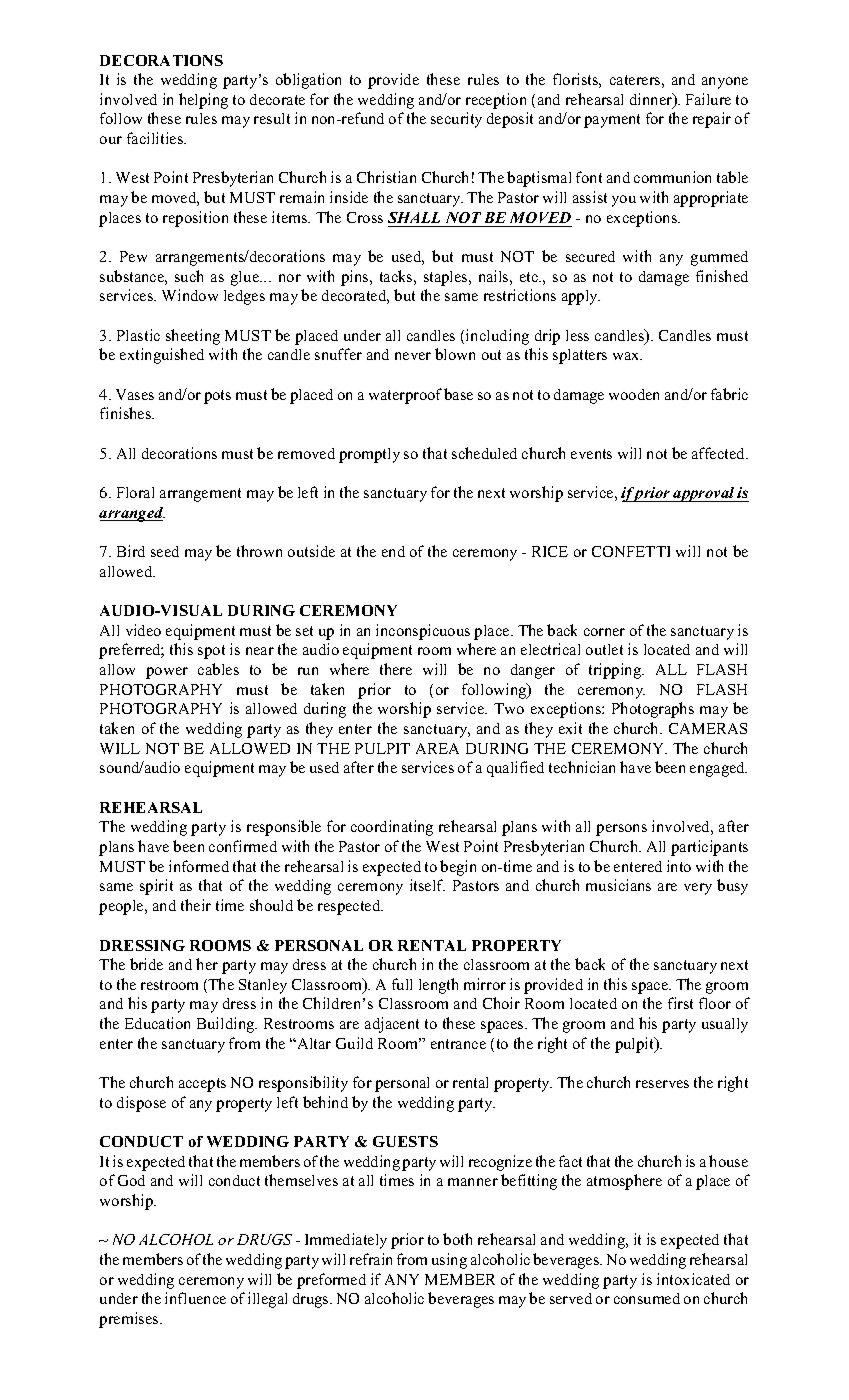 Image resolution: width=849 pixels, height=1400 pixels. I want to click on dinner, so click(652, 100).
